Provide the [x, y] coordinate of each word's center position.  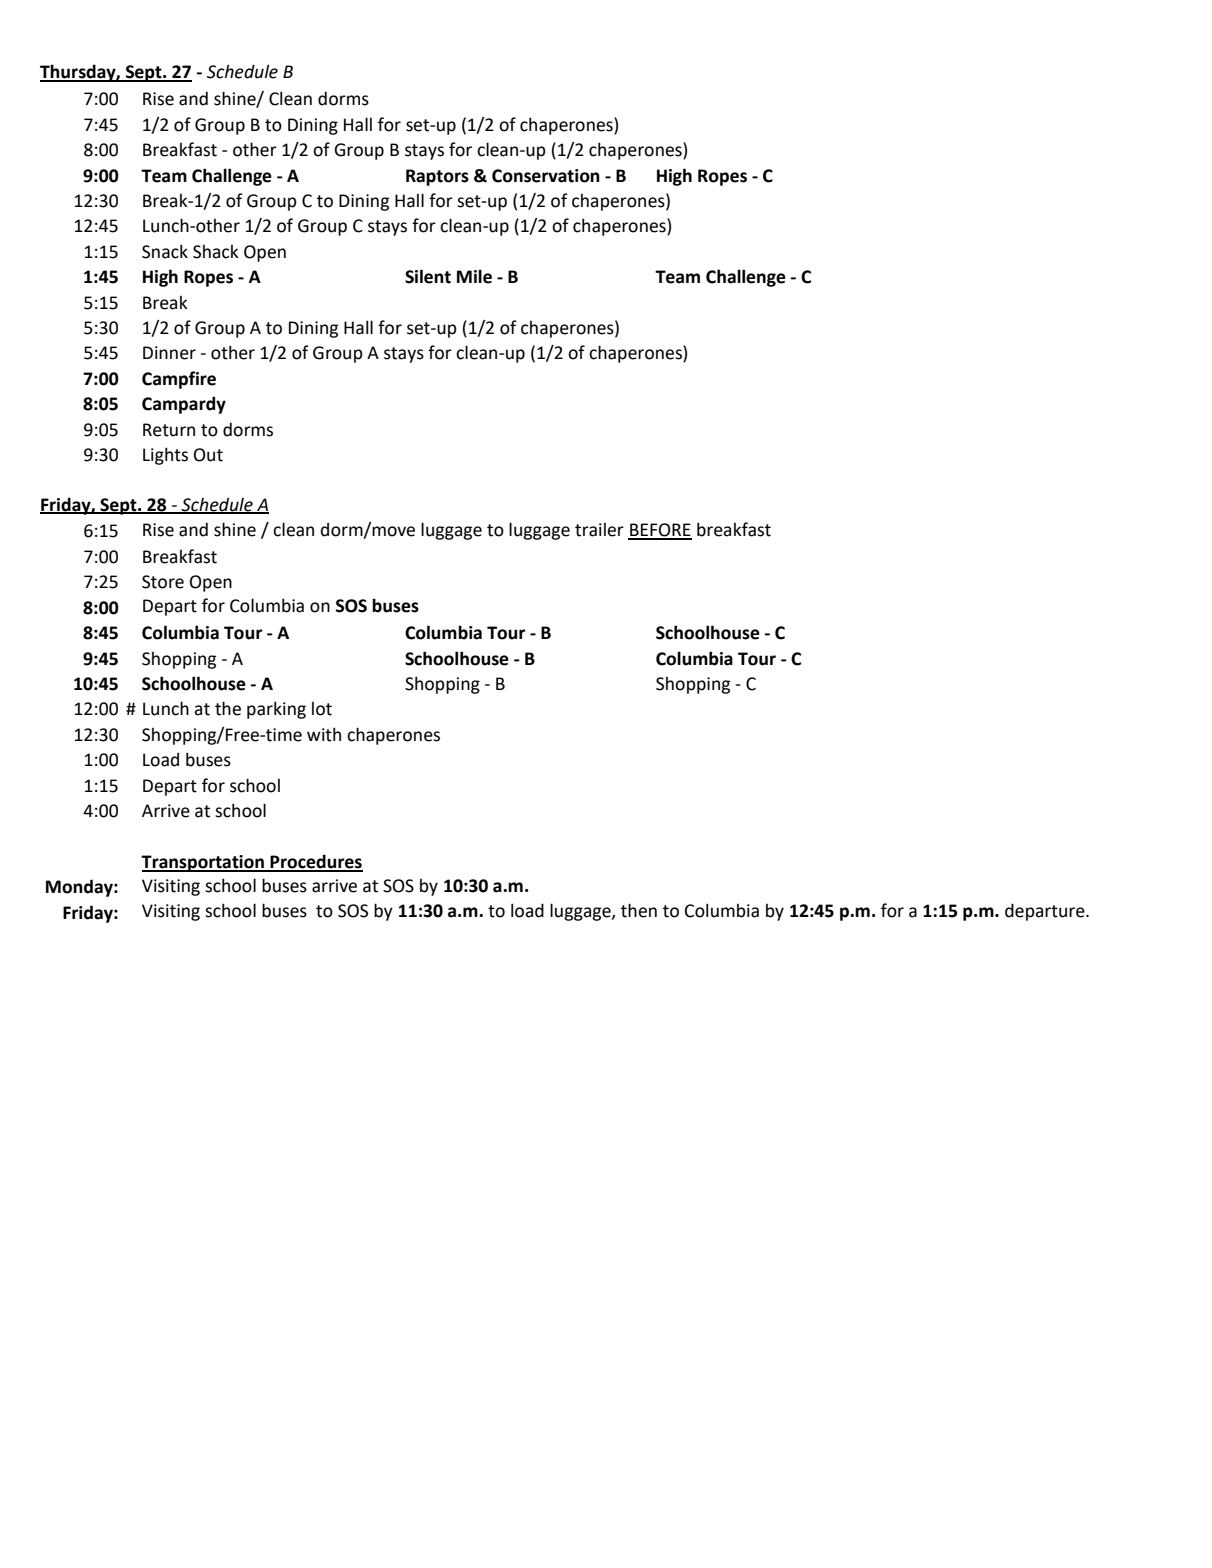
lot [322, 709]
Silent [428, 276]
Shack [216, 252]
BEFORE [660, 531]
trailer [599, 530]
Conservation [546, 176]
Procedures [315, 862]
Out [208, 455]
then [639, 910]
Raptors [437, 177]
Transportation [203, 863]
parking [276, 710]
